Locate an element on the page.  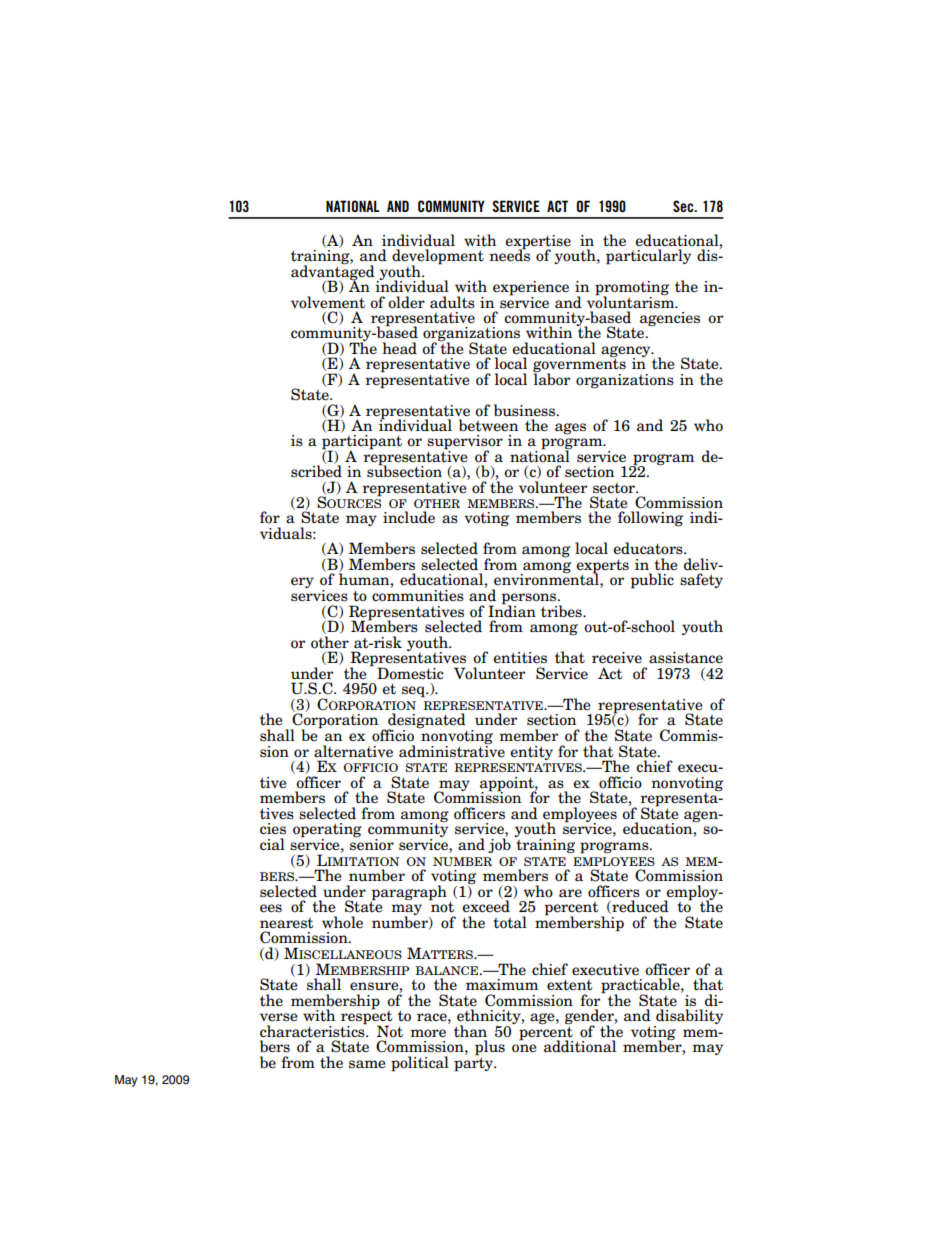
participant is located at coordinates (362, 443).
